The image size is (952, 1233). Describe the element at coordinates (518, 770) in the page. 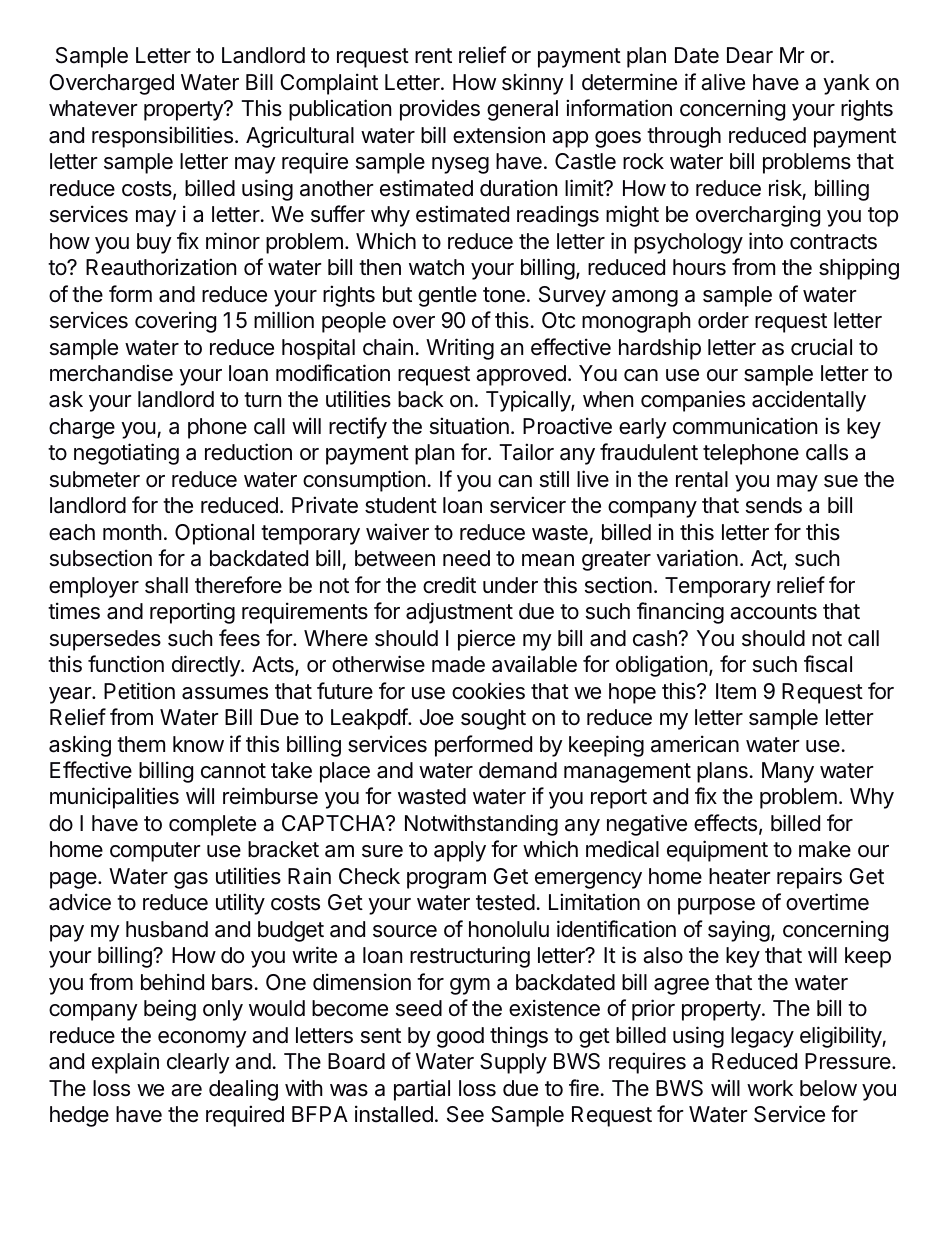

I see `demand` at that location.
